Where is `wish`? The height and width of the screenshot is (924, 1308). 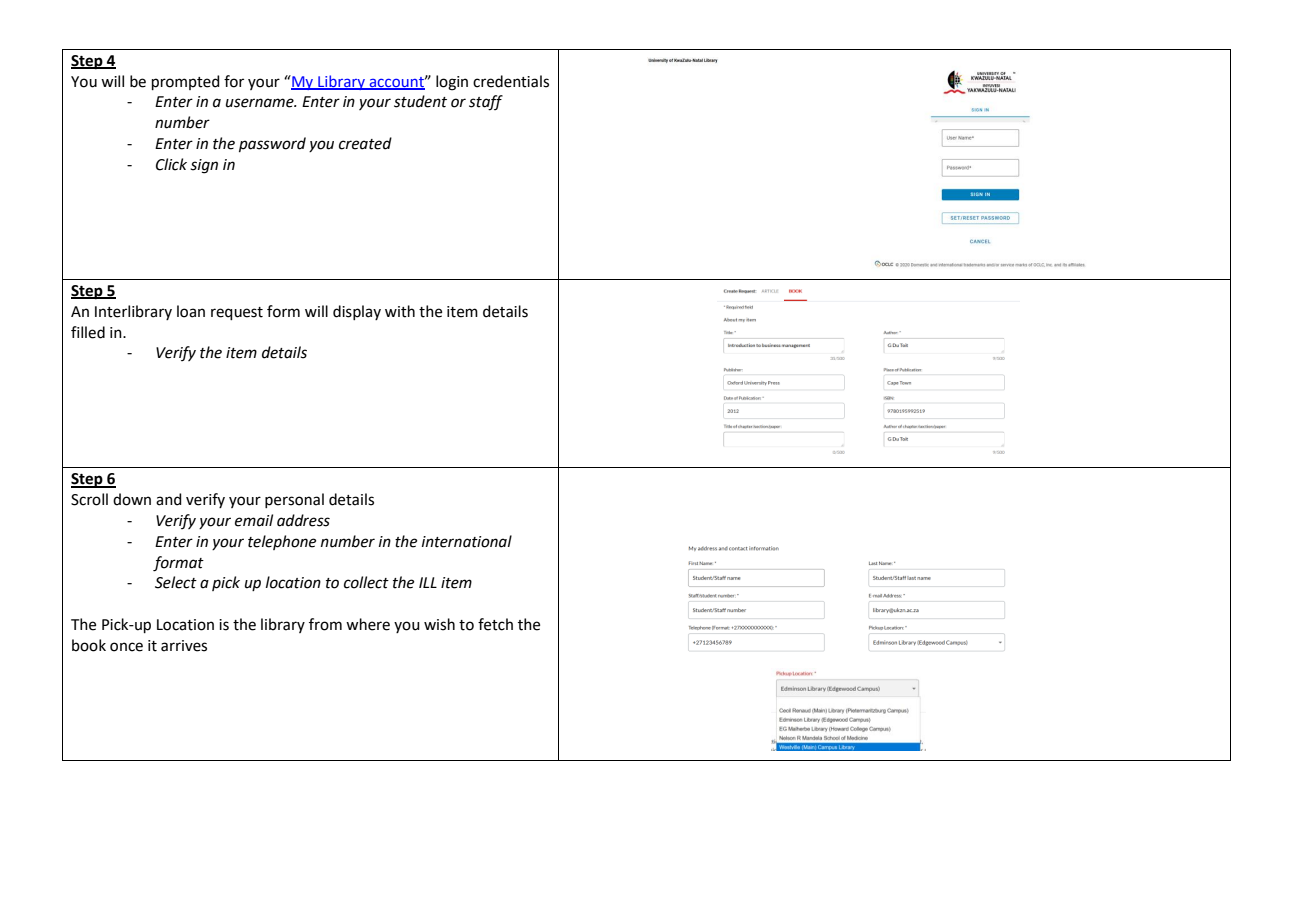
wish is located at coordinates (439, 624).
